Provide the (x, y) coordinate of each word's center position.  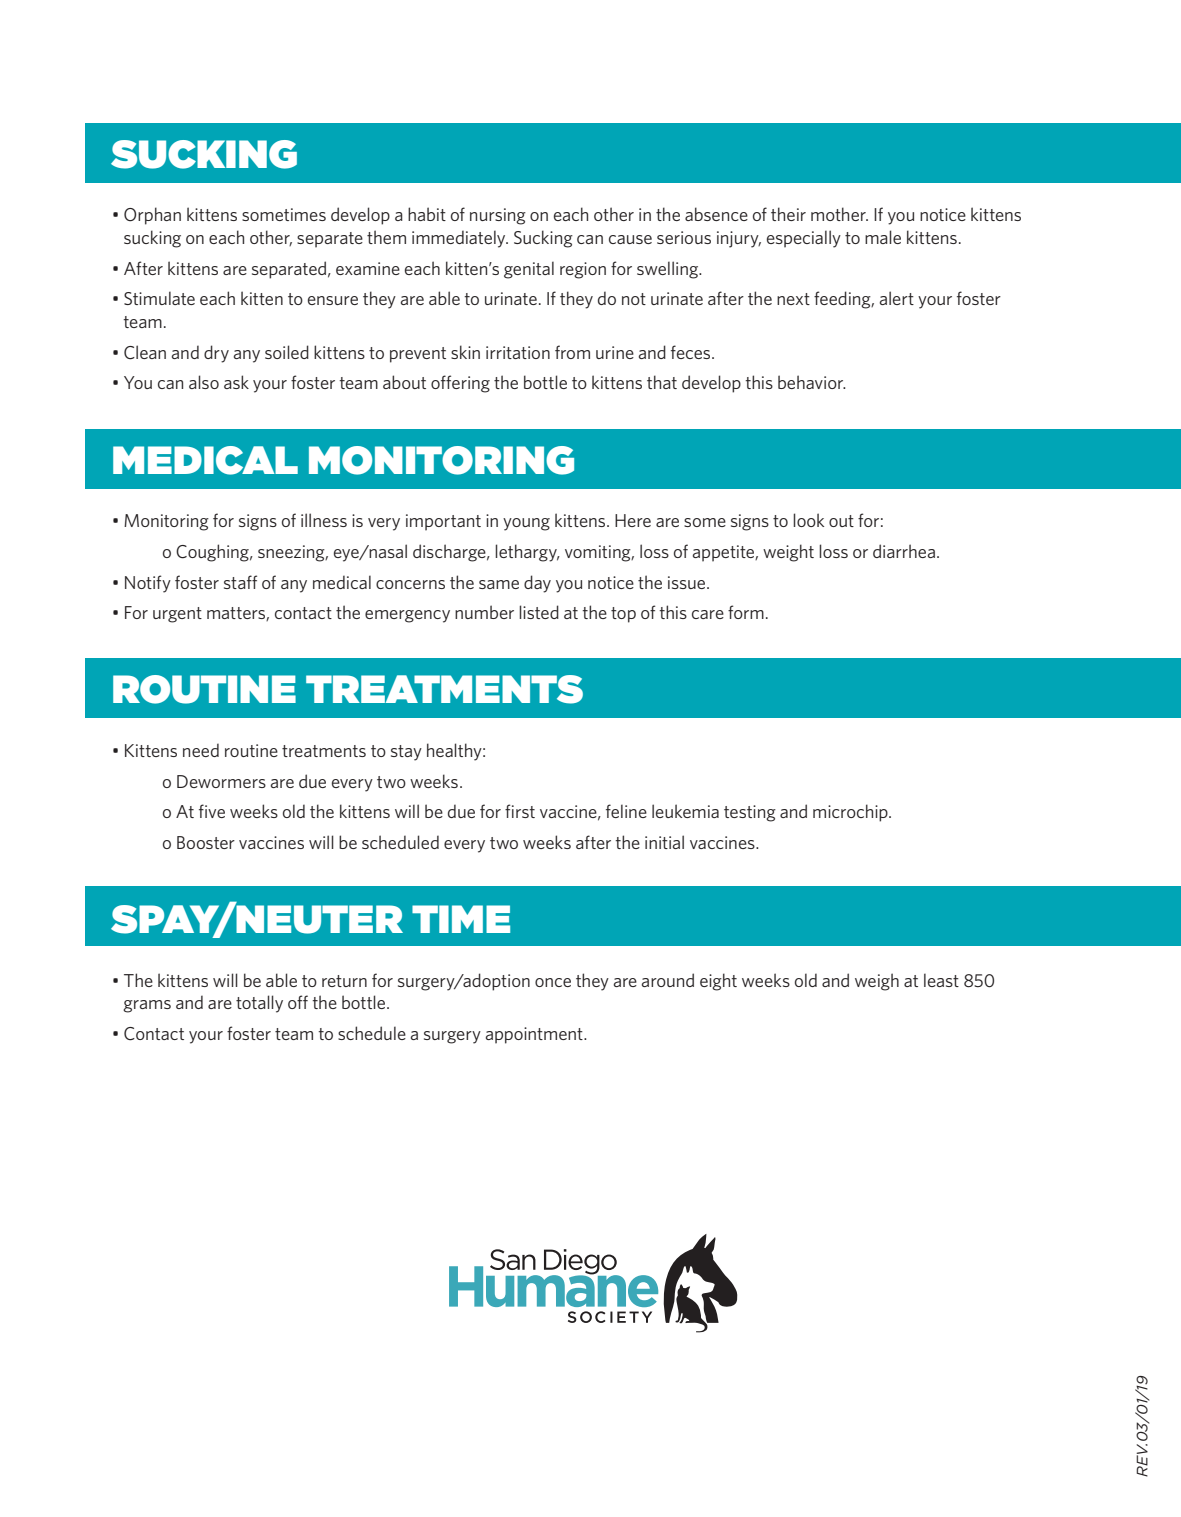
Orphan (152, 216)
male (883, 237)
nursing (498, 216)
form (746, 612)
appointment (535, 1035)
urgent (177, 615)
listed (539, 612)
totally (259, 1004)
